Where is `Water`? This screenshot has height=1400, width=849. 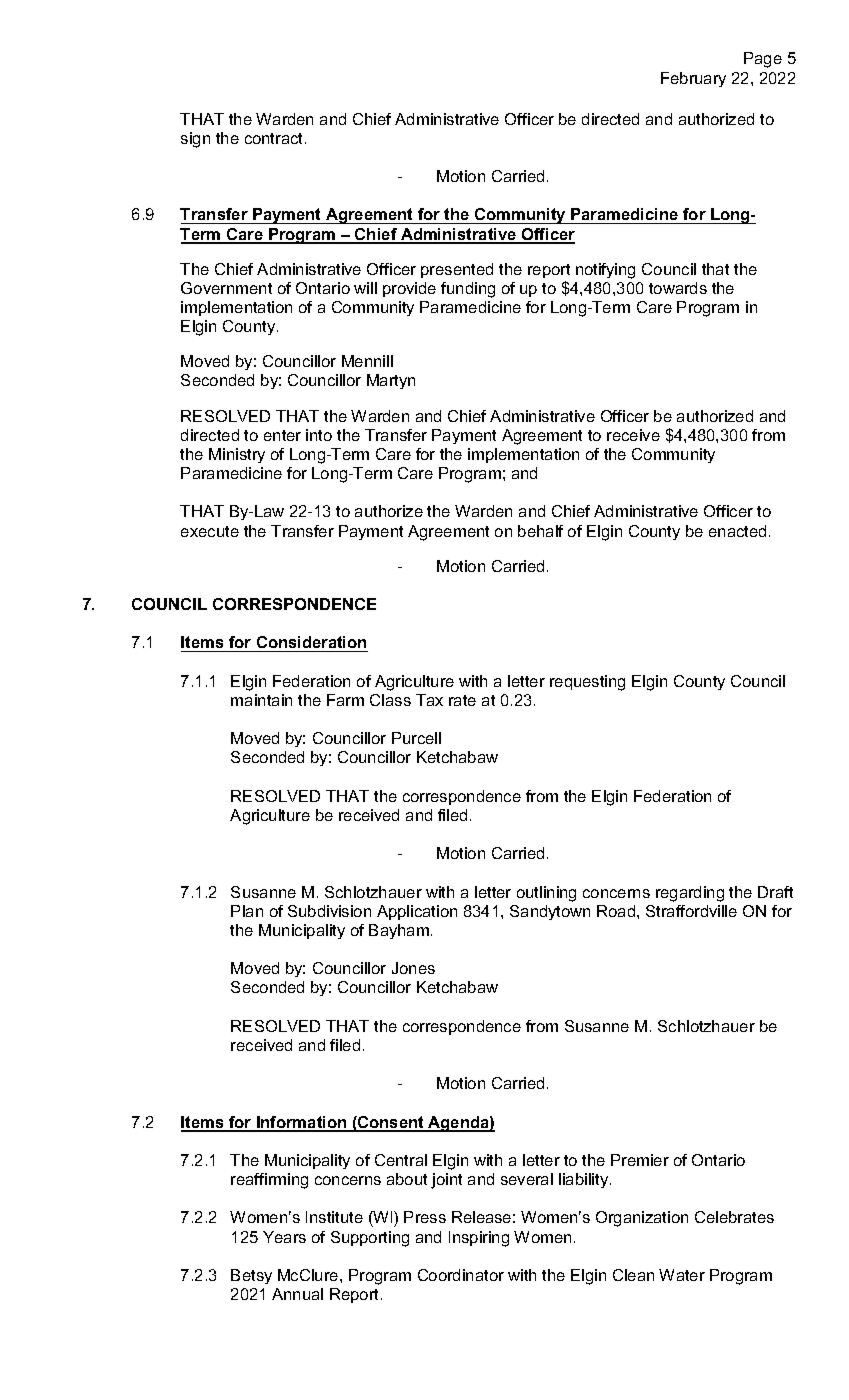 Water is located at coordinates (682, 1275).
